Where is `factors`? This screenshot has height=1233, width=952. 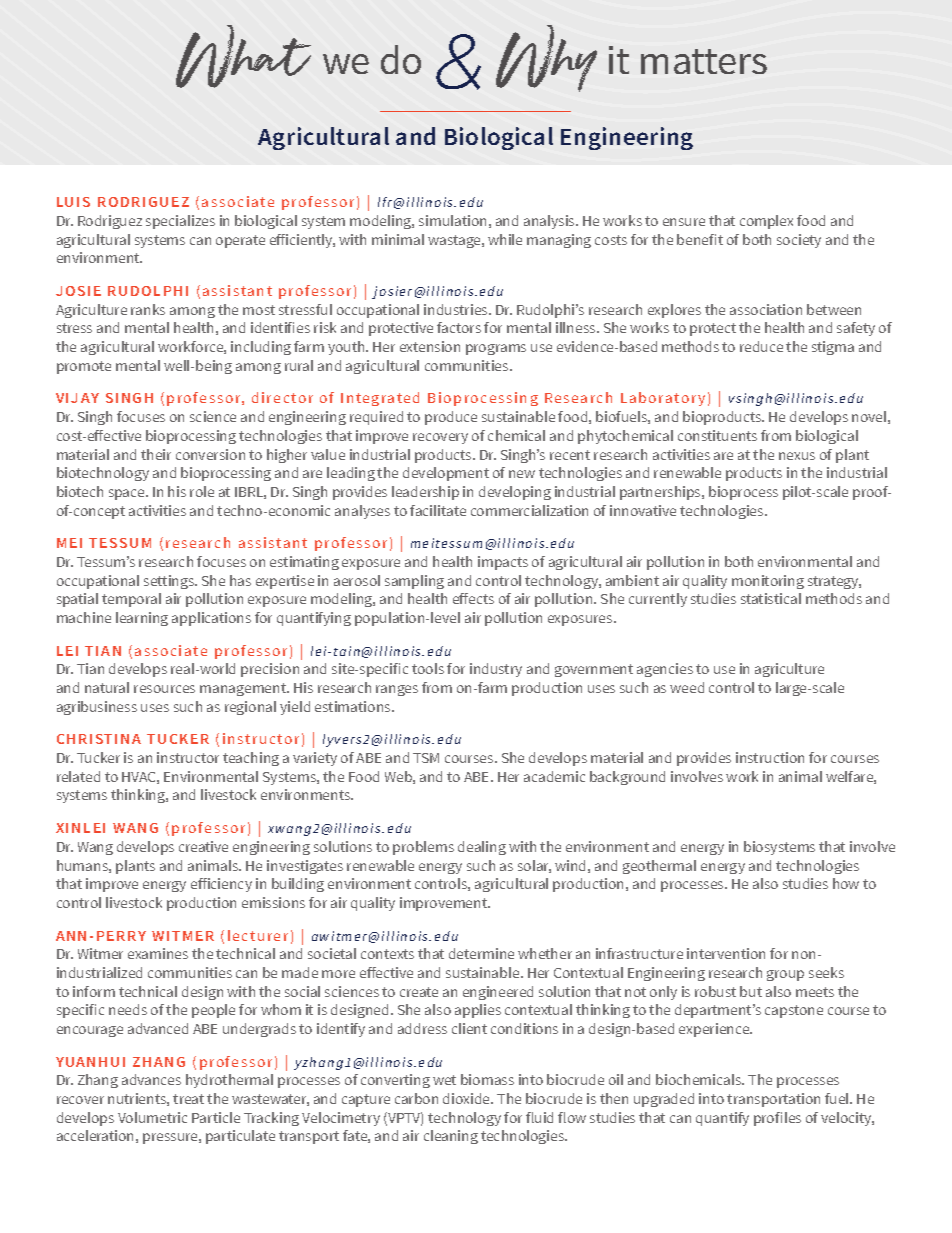 factors is located at coordinates (459, 327).
